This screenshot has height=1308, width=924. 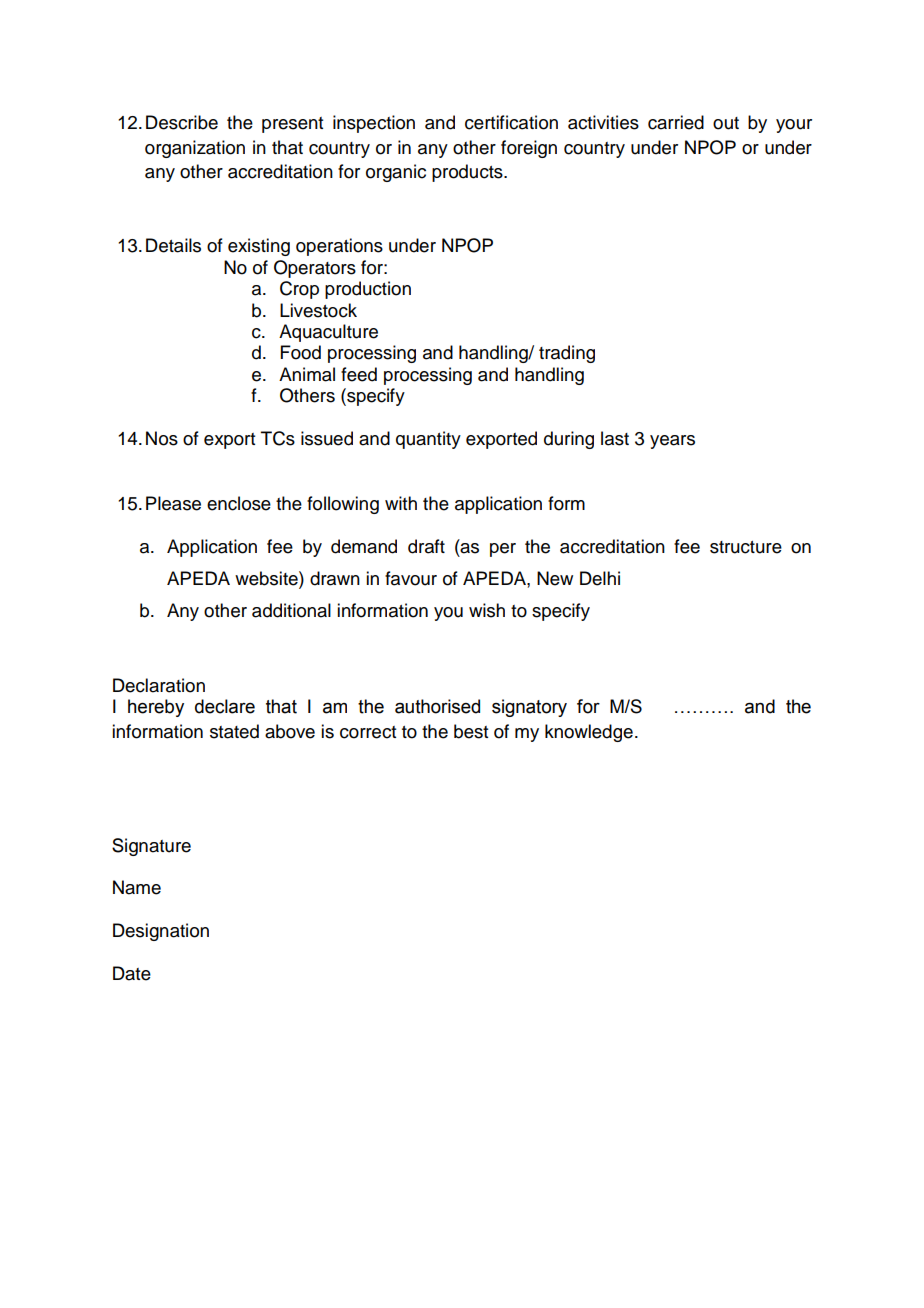 I want to click on structure, so click(x=746, y=547).
